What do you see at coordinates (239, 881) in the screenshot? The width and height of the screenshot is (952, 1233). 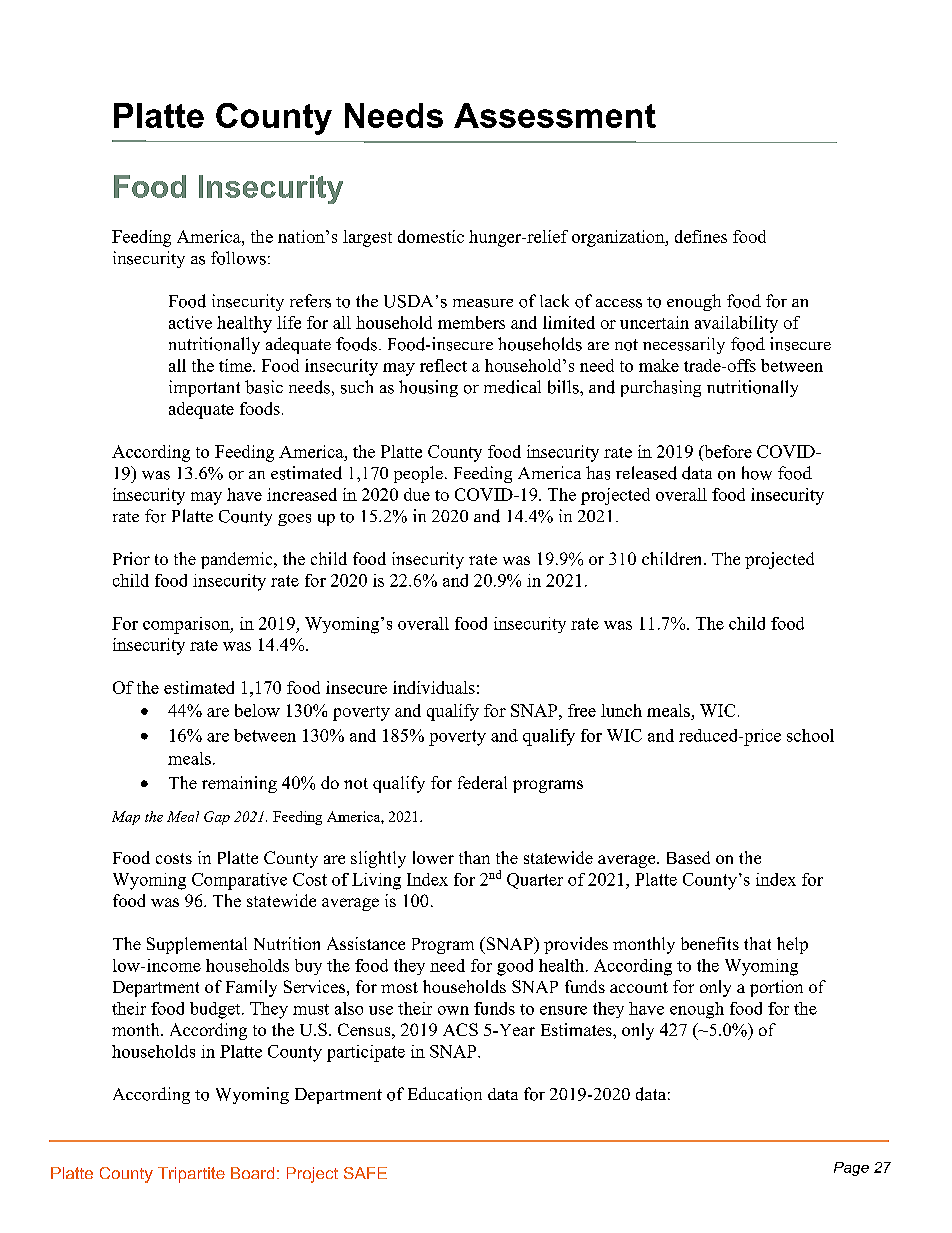 I see `Comparative` at bounding box center [239, 881].
